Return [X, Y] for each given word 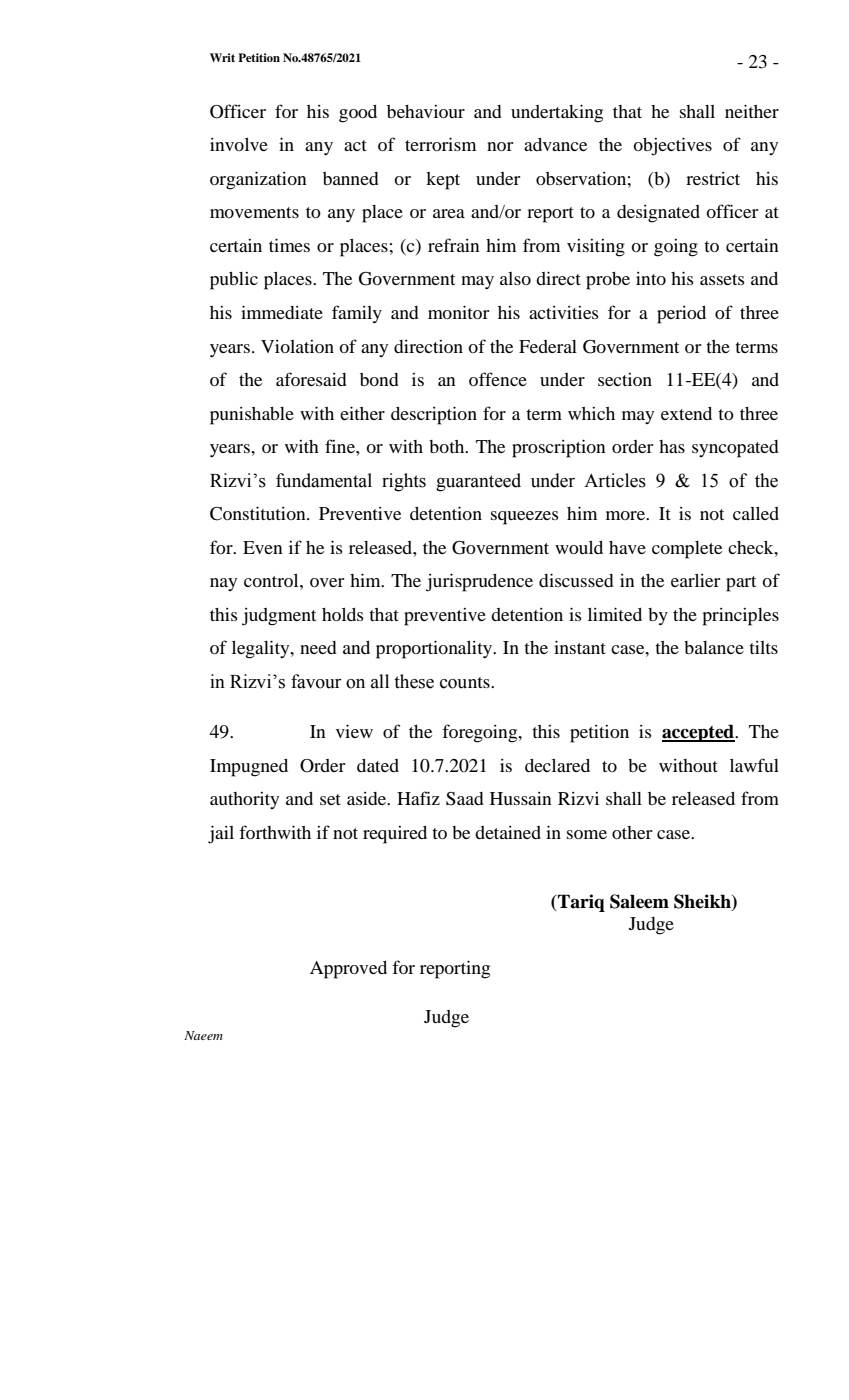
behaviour [426, 111]
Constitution [259, 513]
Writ [222, 57]
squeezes [525, 518]
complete [687, 550]
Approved [348, 970]
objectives [672, 146]
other [632, 832]
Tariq [580, 903]
